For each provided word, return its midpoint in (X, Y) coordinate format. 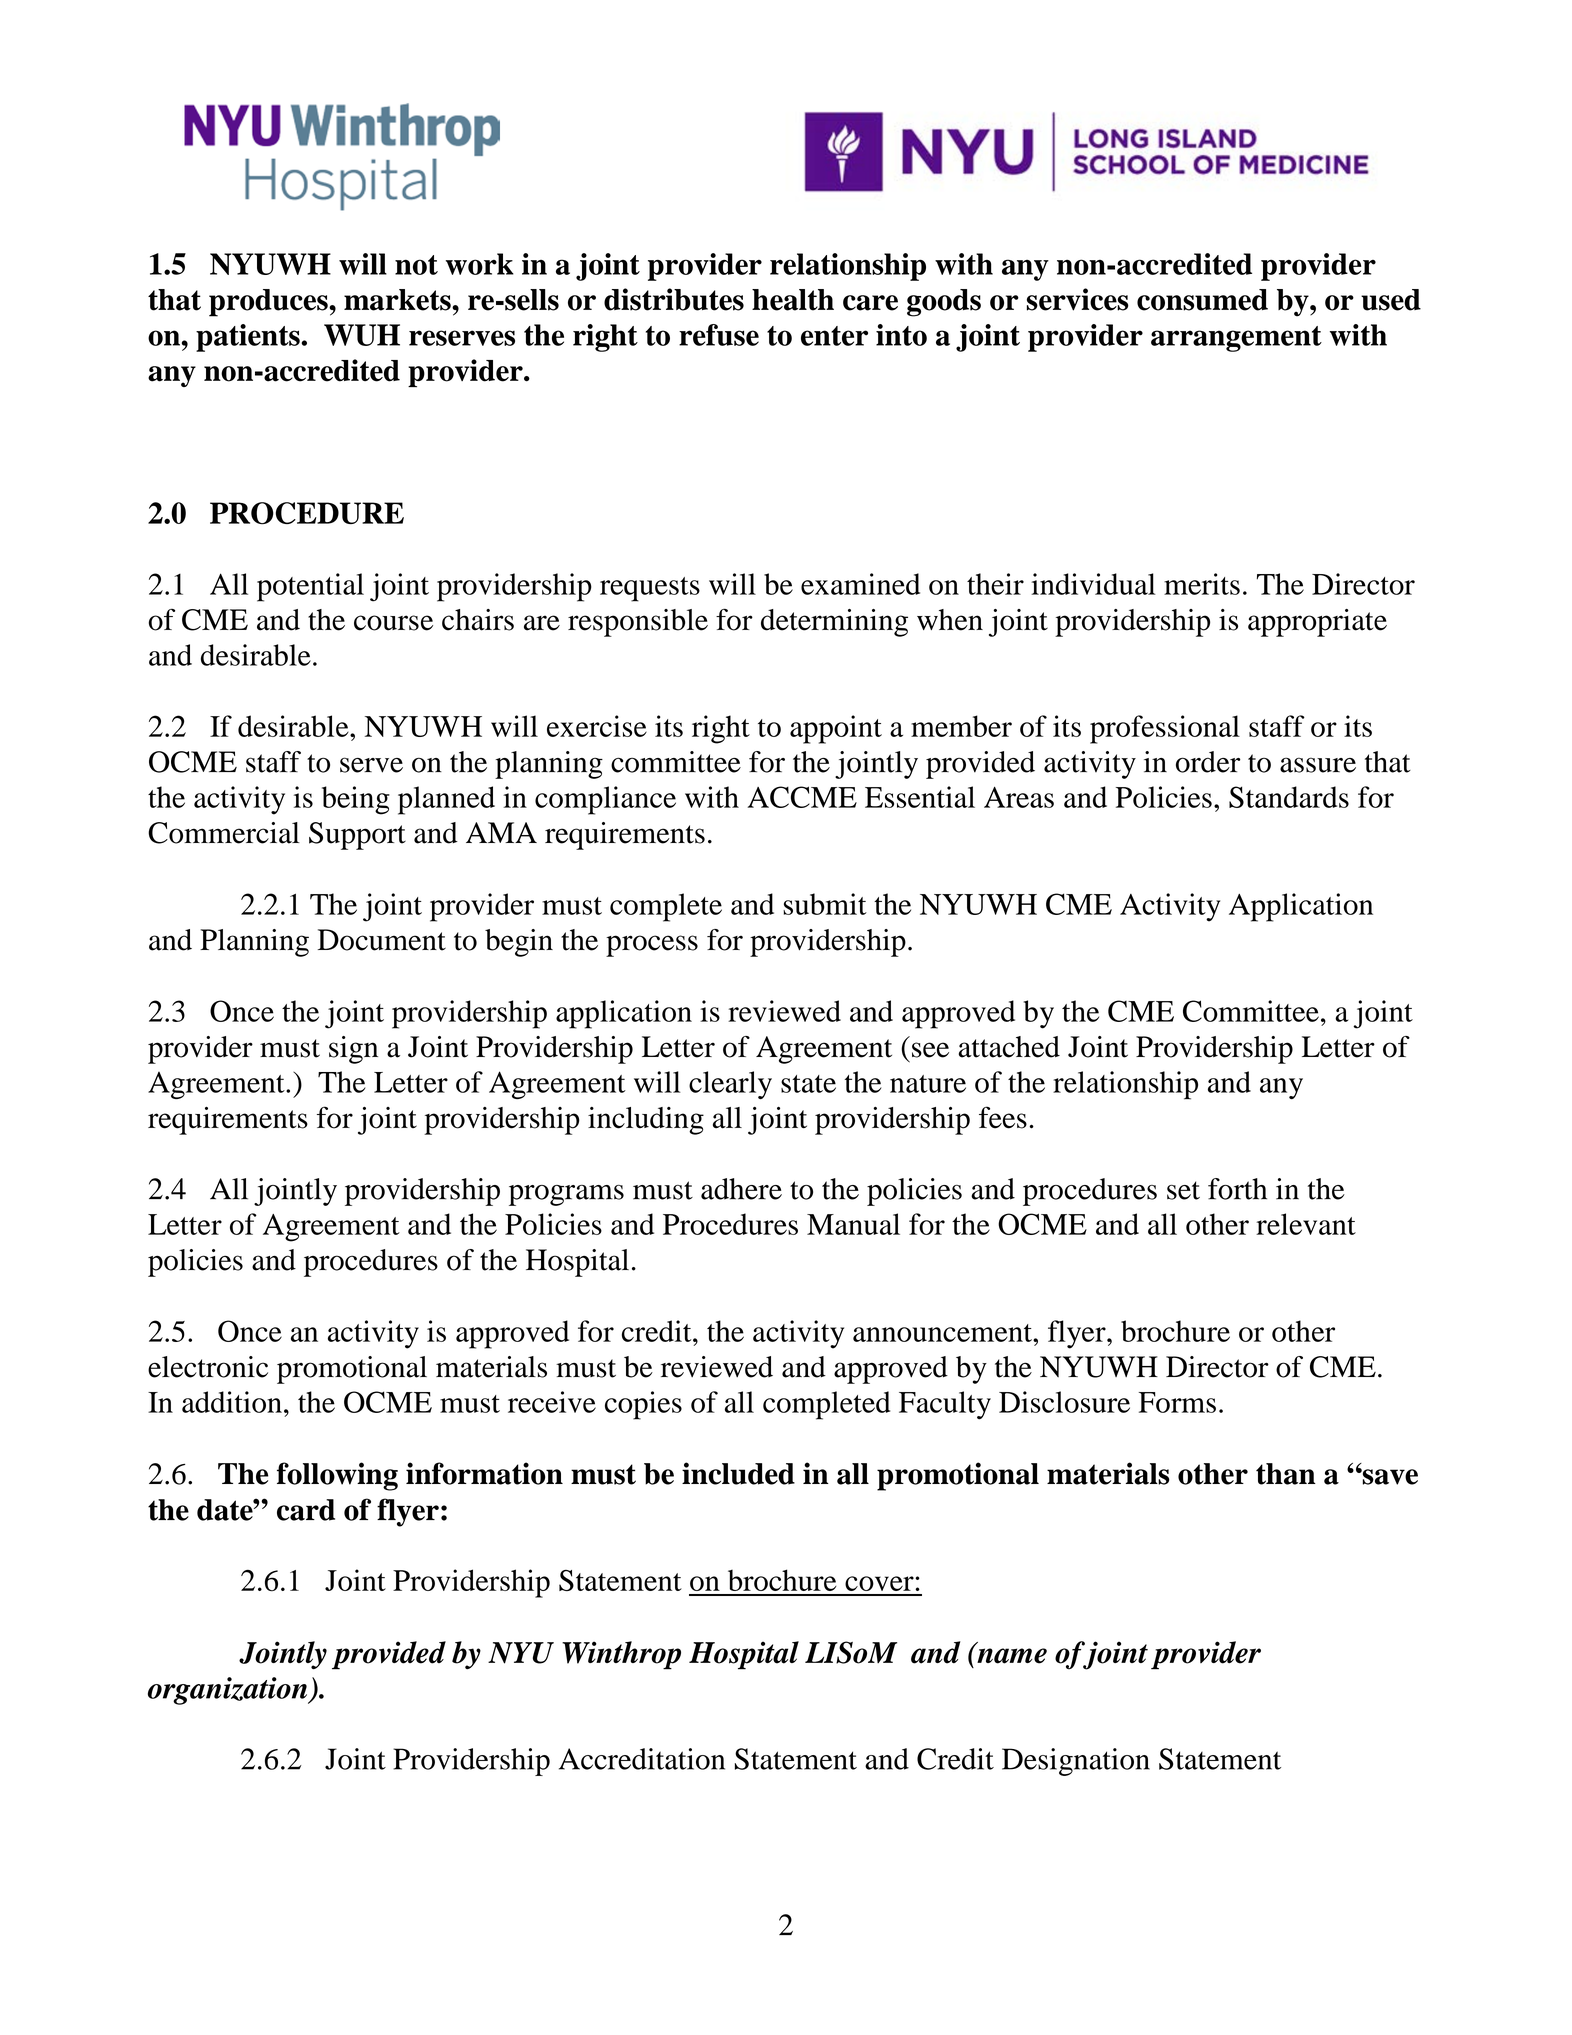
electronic (208, 1367)
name (1012, 1656)
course (393, 623)
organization (229, 1691)
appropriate (1317, 623)
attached (1009, 1047)
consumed (1202, 300)
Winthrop (621, 1655)
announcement (943, 1333)
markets (398, 300)
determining (834, 623)
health (793, 300)
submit (825, 904)
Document (382, 940)
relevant (1306, 1224)
